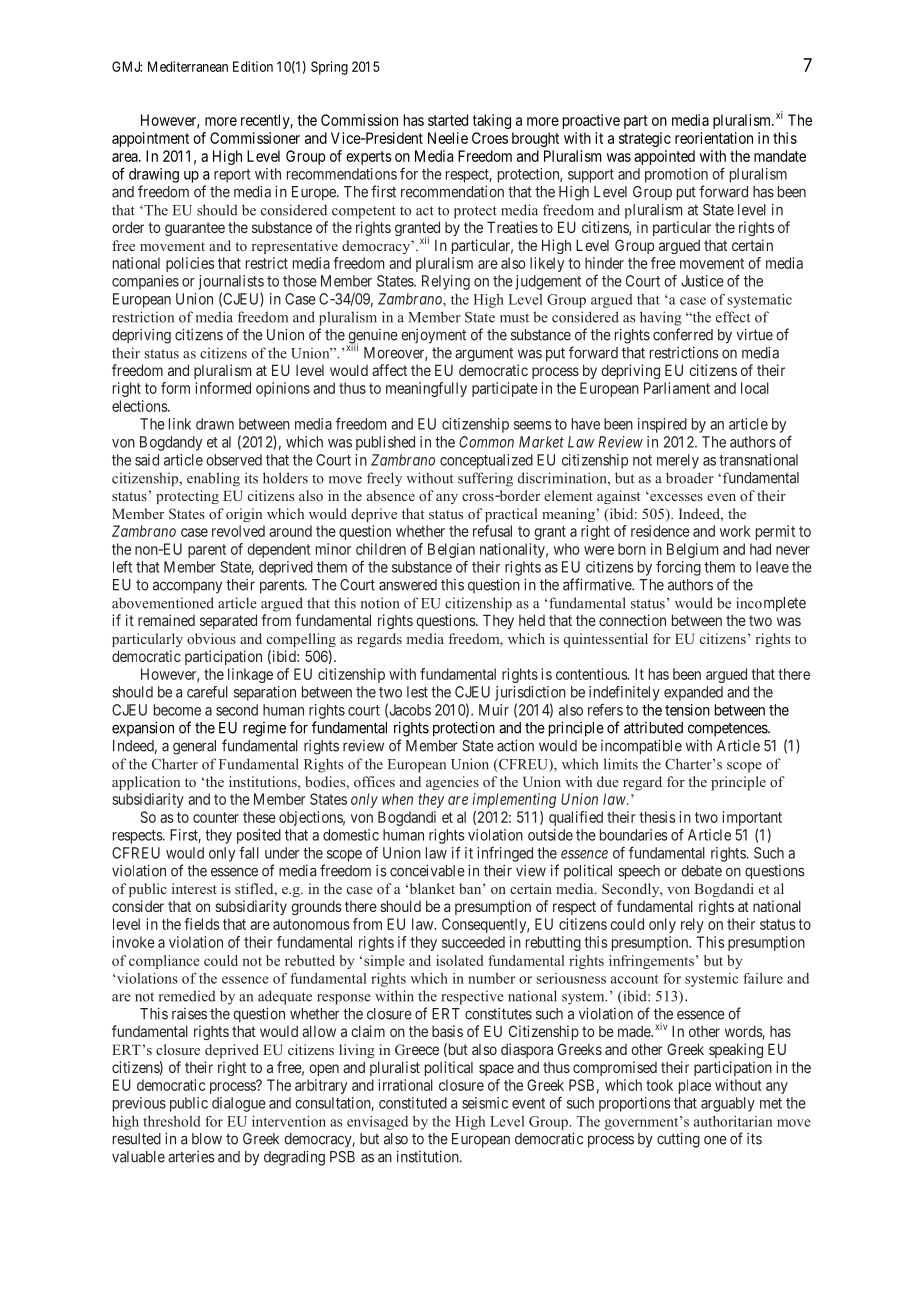 The image size is (924, 1308). Describe the element at coordinates (188, 66) in the image. I see `Mediterranean` at that location.
